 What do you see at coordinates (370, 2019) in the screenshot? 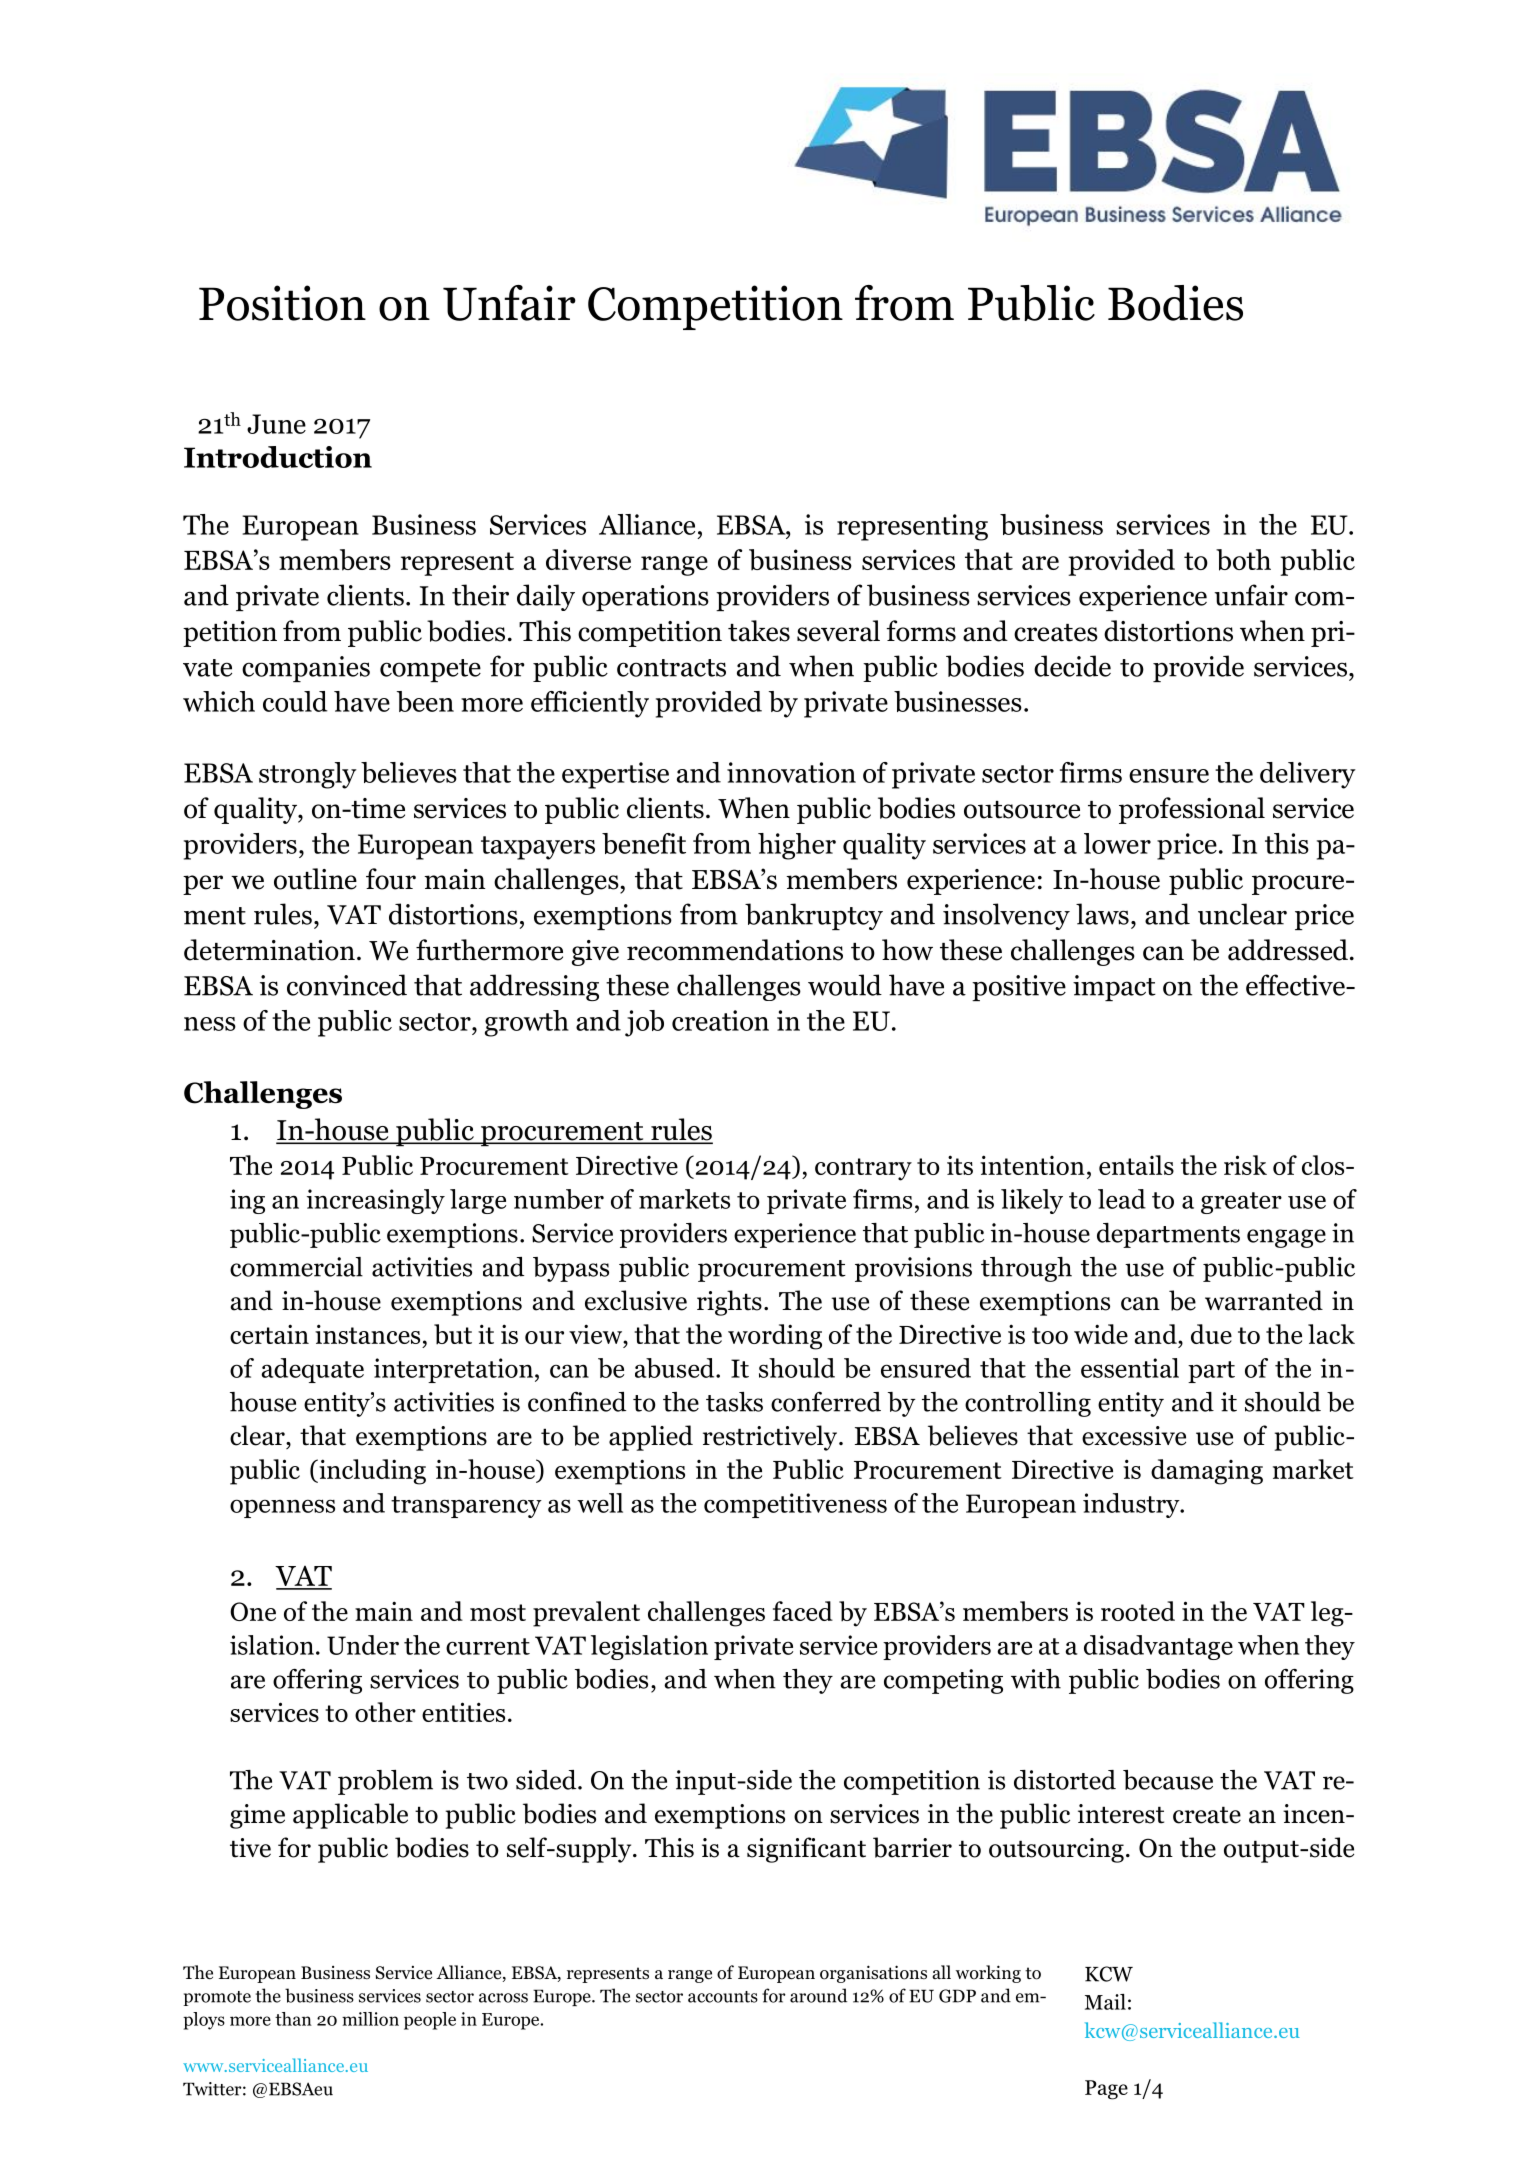
I see `million` at bounding box center [370, 2019].
